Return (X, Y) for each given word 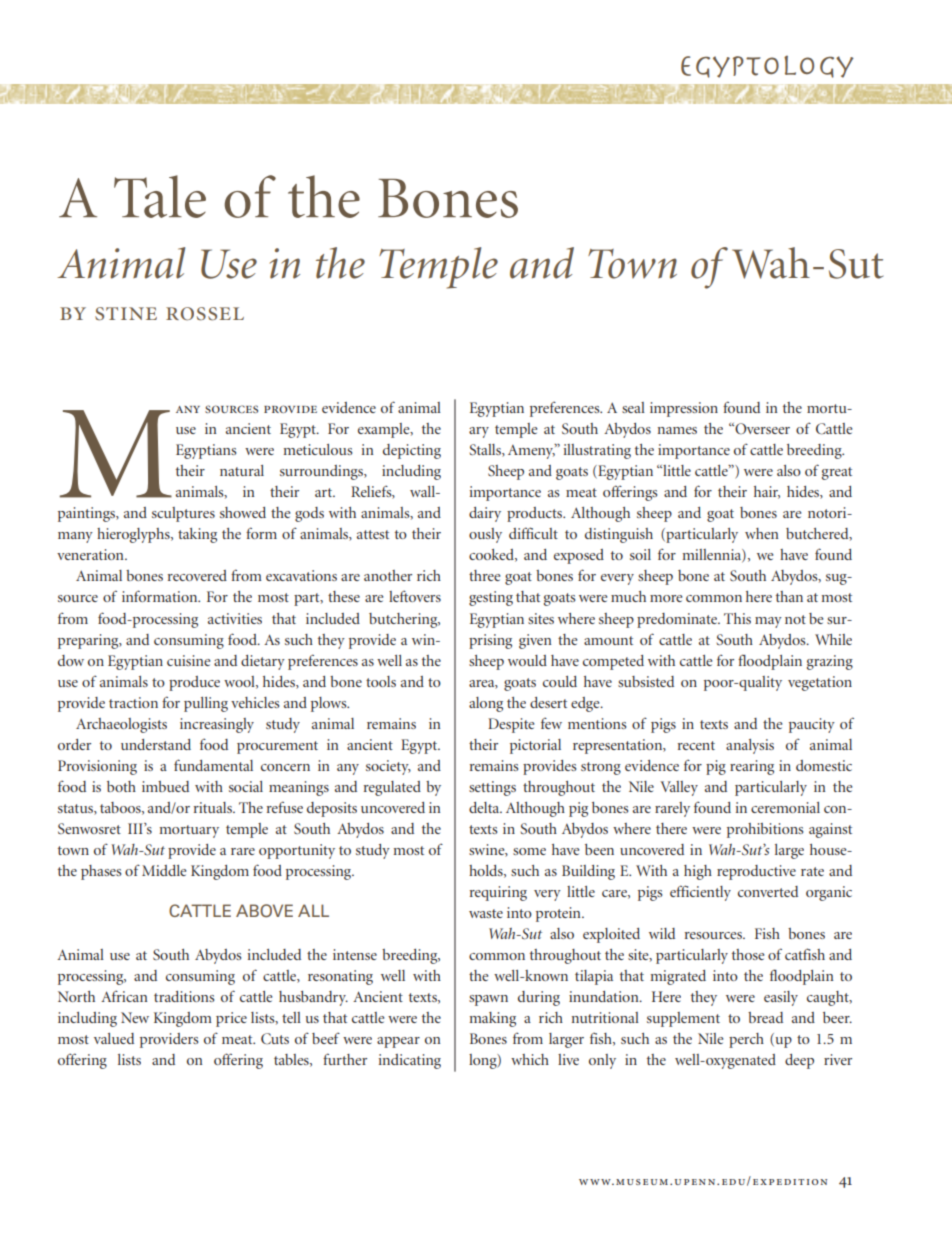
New (135, 1017)
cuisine (188, 660)
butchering (404, 620)
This (737, 618)
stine (126, 314)
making (493, 1019)
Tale (160, 196)
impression (684, 409)
